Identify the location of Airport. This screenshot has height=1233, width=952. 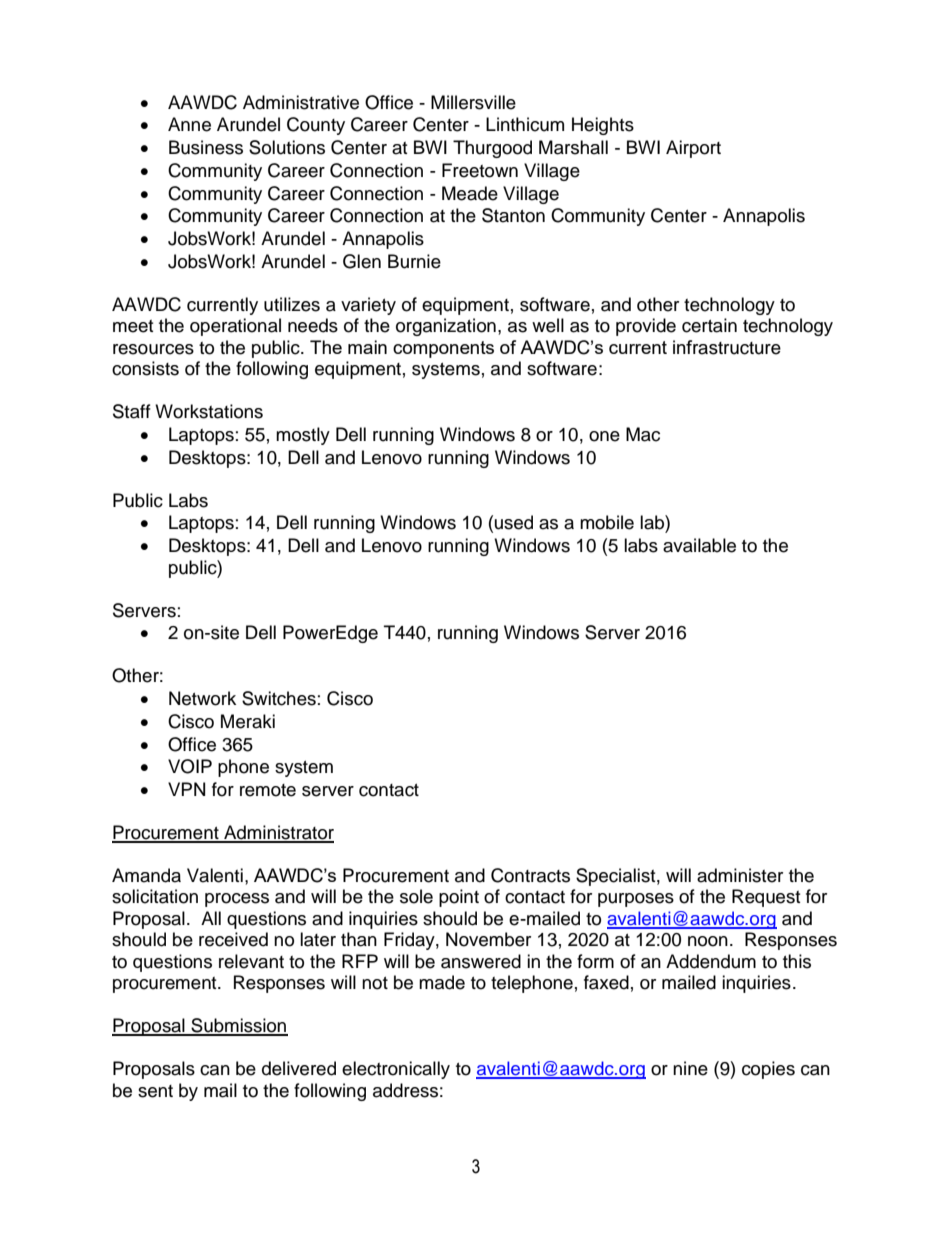
(693, 149).
